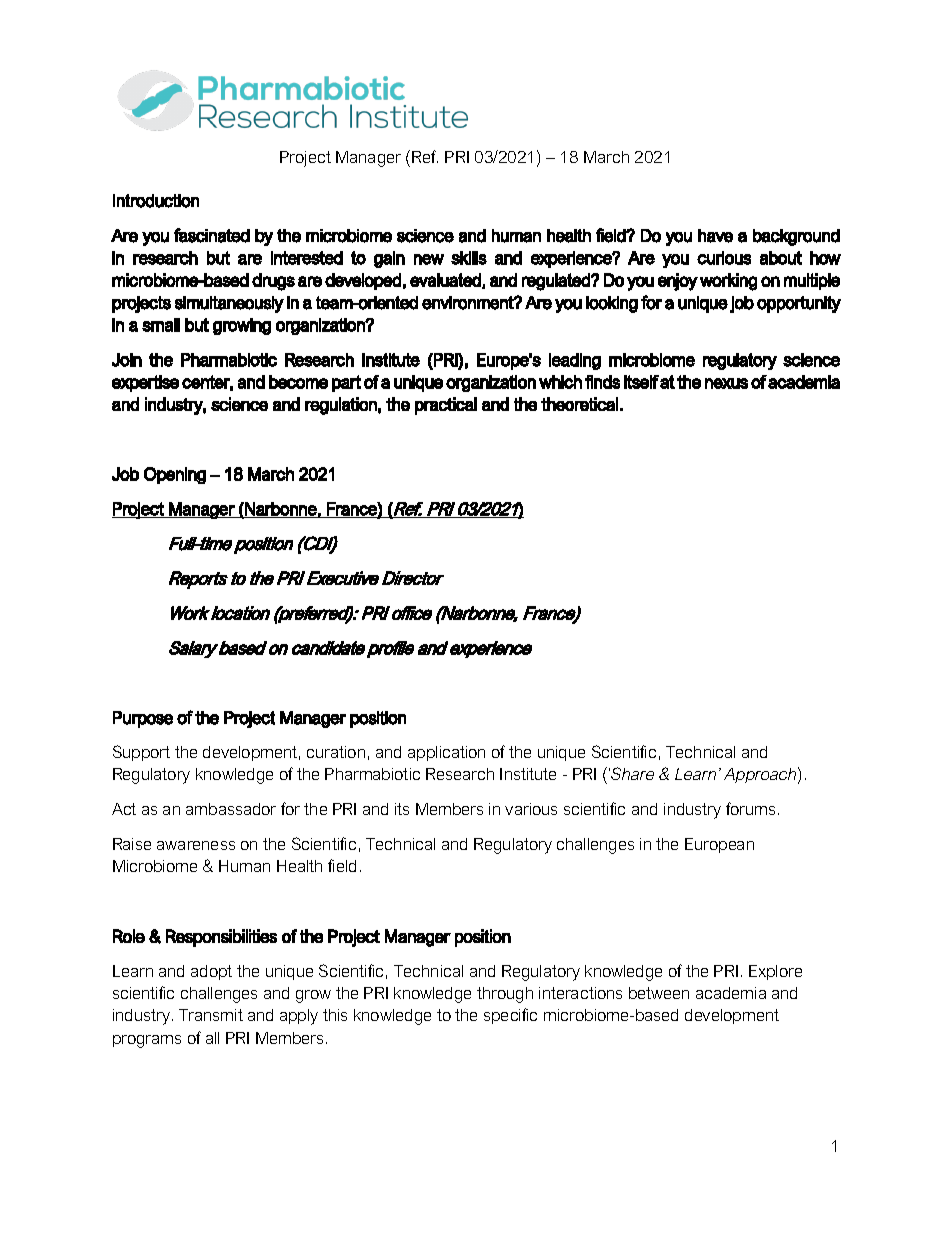  Describe the element at coordinates (446, 406) in the document. I see `practical` at that location.
